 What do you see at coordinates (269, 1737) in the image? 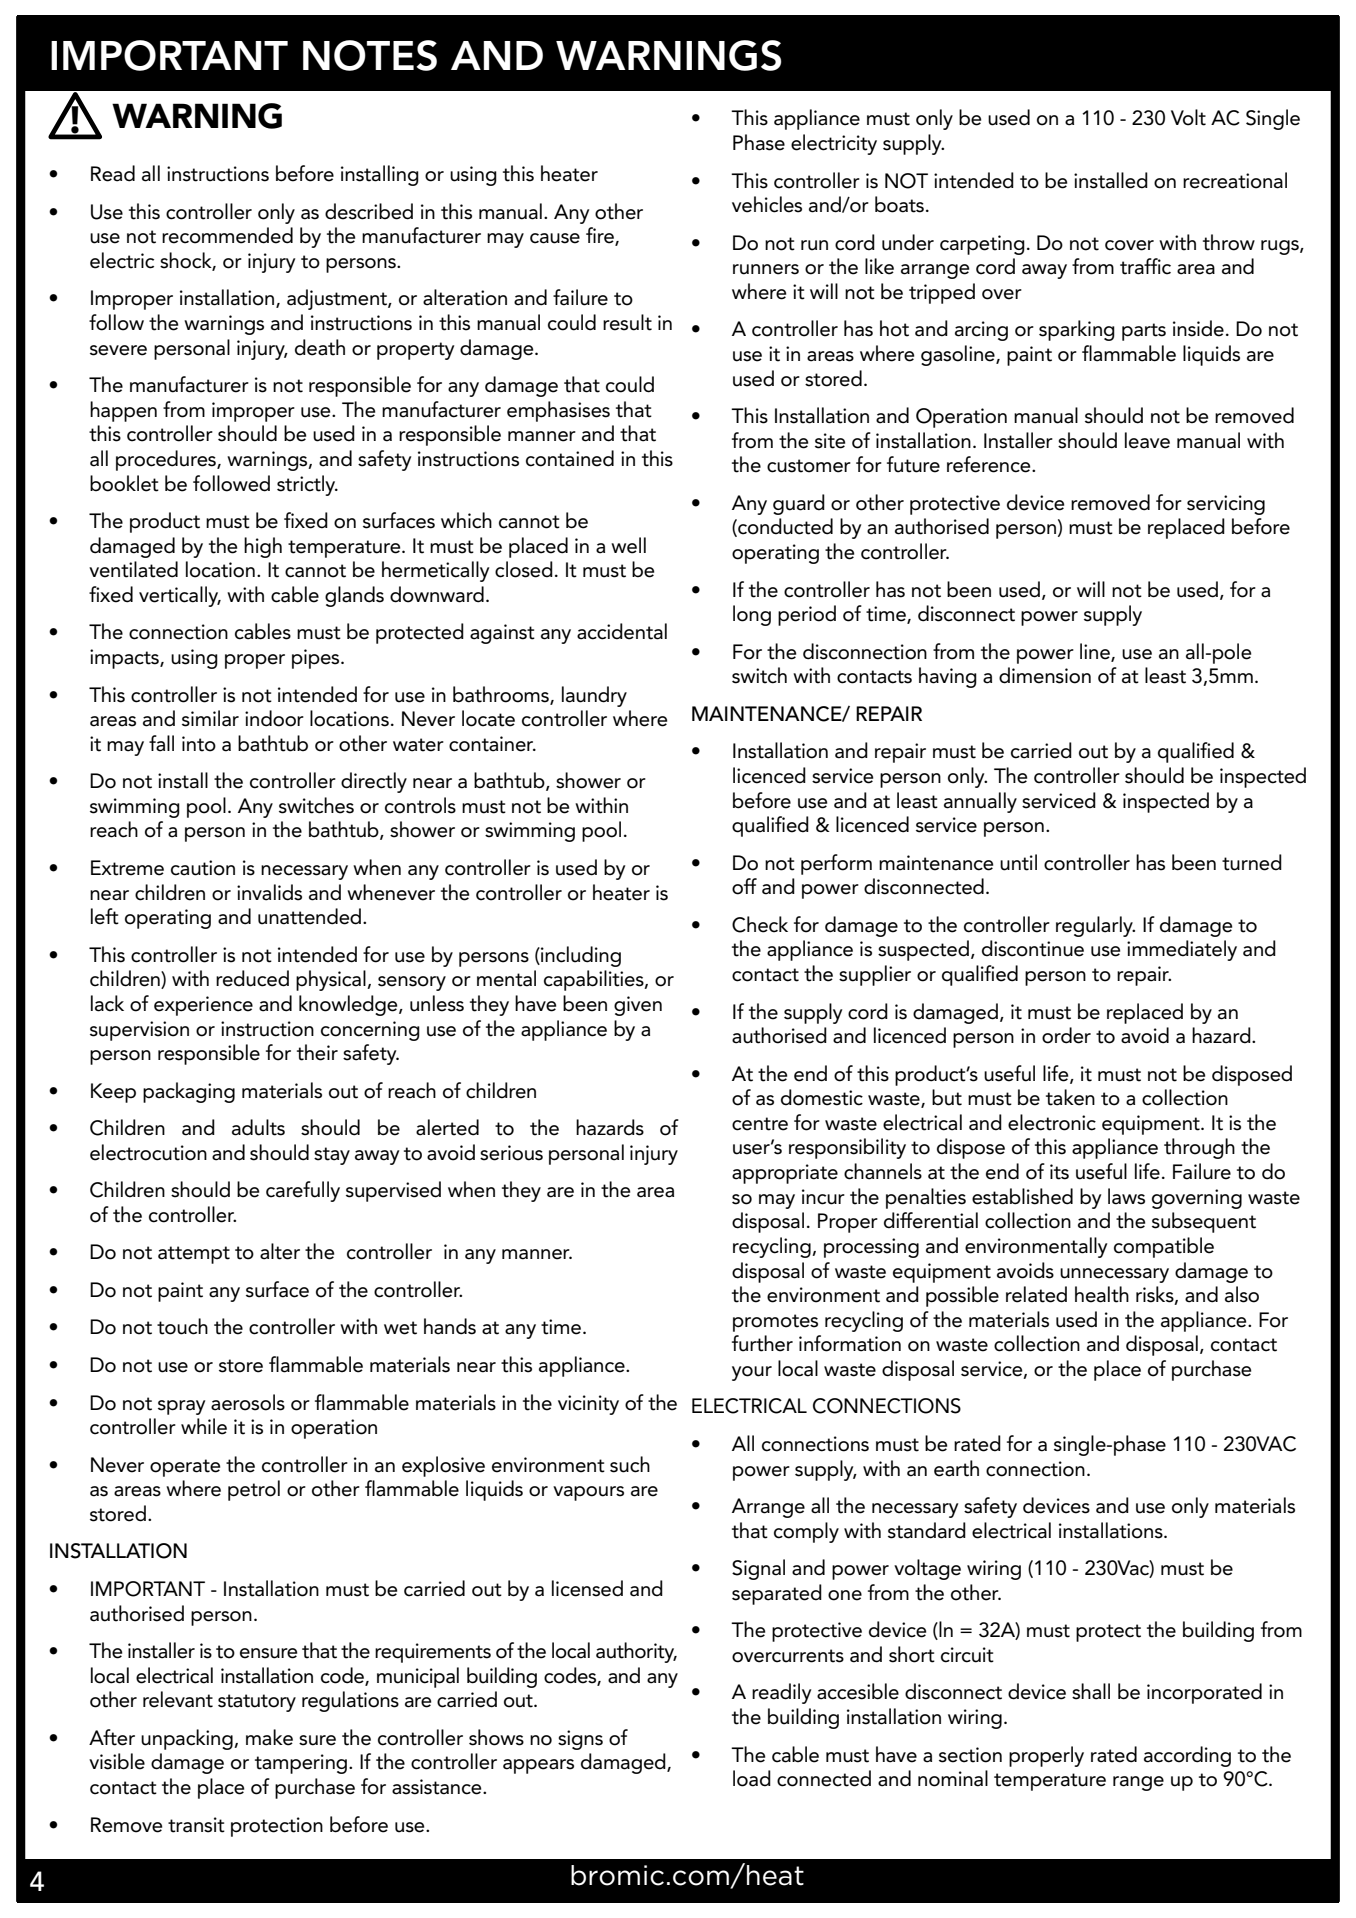
I see `make` at bounding box center [269, 1737].
